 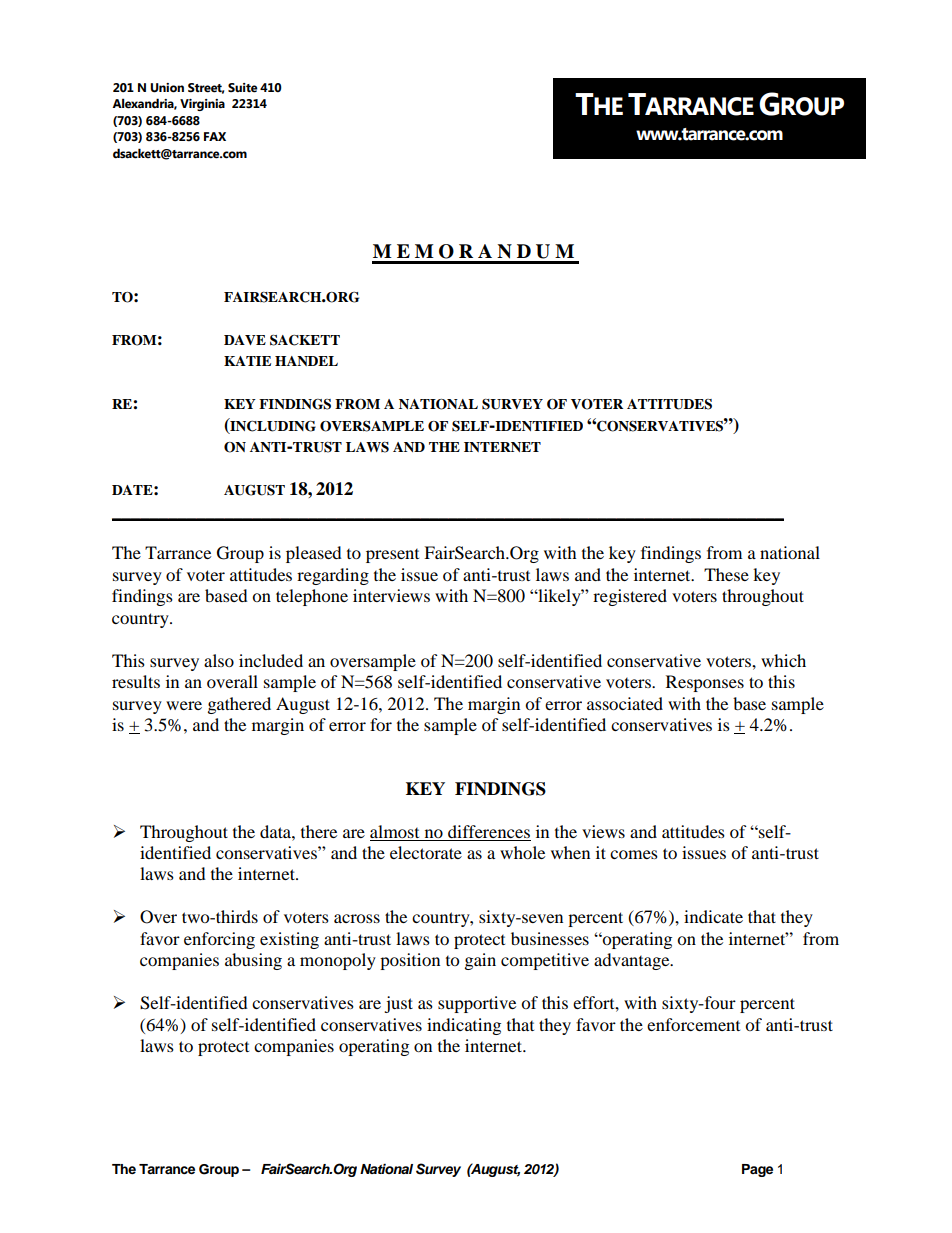 What do you see at coordinates (634, 854) in the screenshot?
I see `comes` at bounding box center [634, 854].
